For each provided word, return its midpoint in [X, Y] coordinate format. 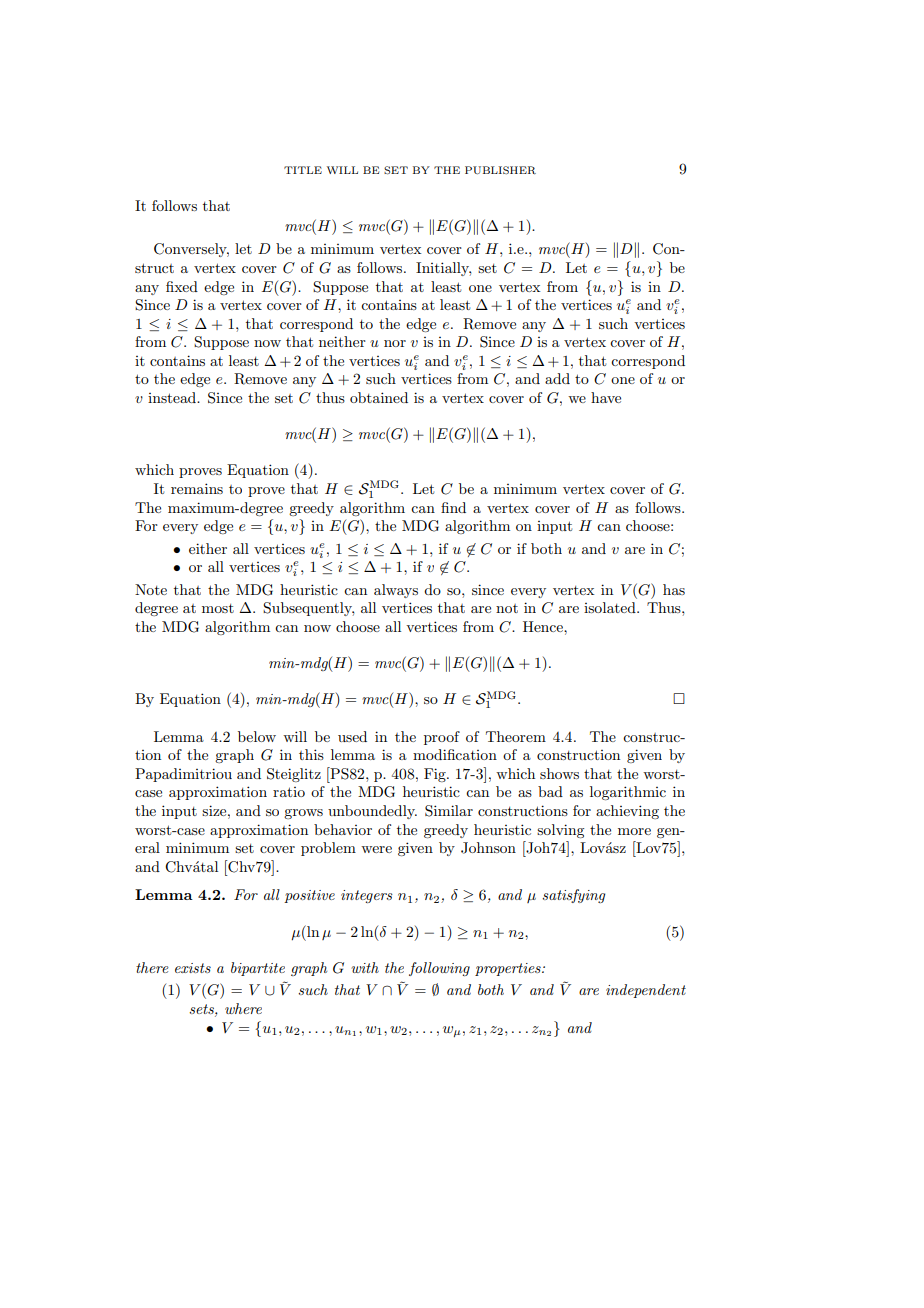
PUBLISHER [500, 170]
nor [395, 343]
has [674, 589]
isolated [611, 607]
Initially [443, 269]
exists [193, 968]
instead [173, 397]
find [453, 507]
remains [197, 488]
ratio [289, 792]
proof [442, 738]
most [218, 608]
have [606, 397]
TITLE [303, 170]
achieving [627, 812]
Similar [449, 811]
